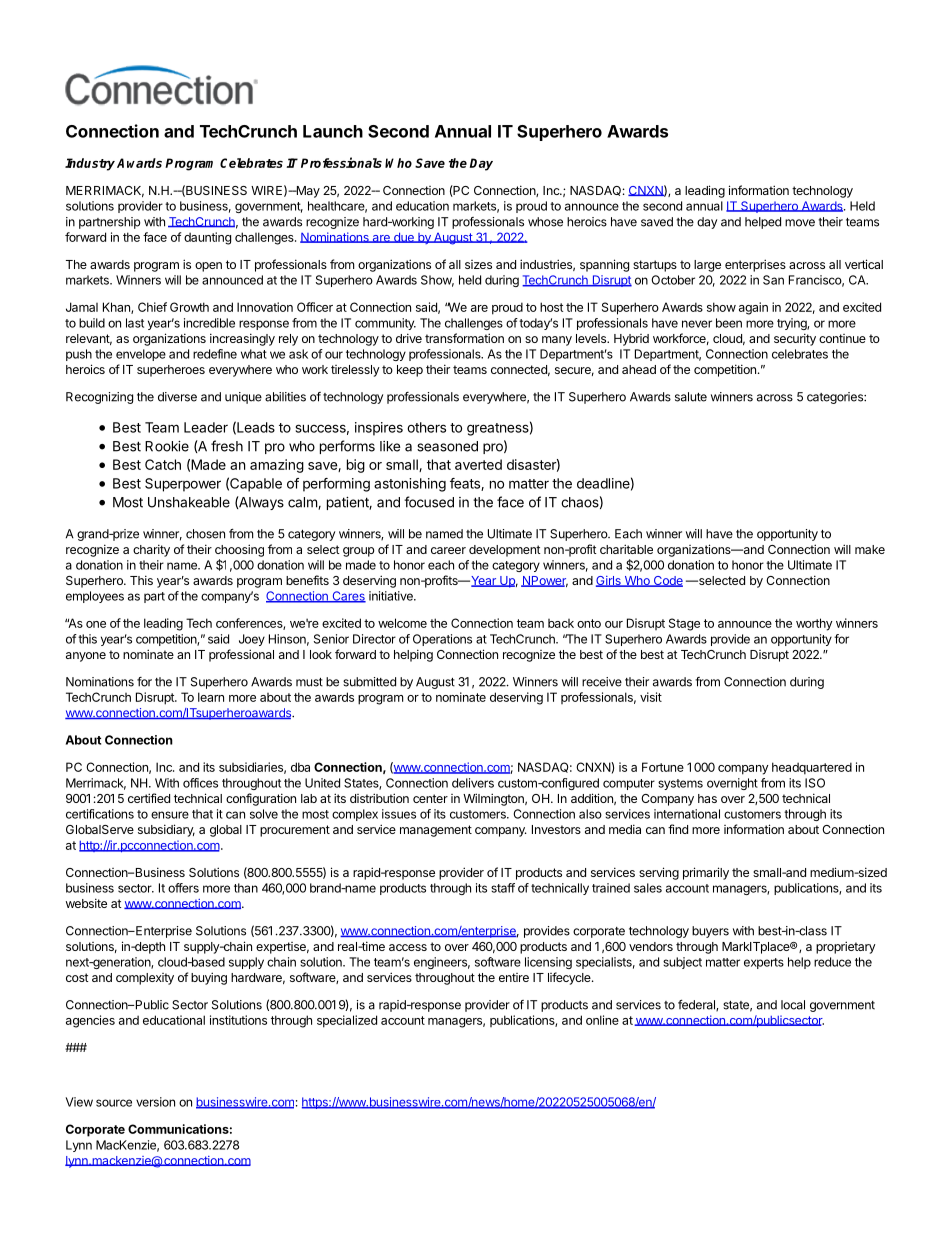 The image size is (952, 1233). Describe the element at coordinates (545, 222) in the page. I see `whose` at that location.
